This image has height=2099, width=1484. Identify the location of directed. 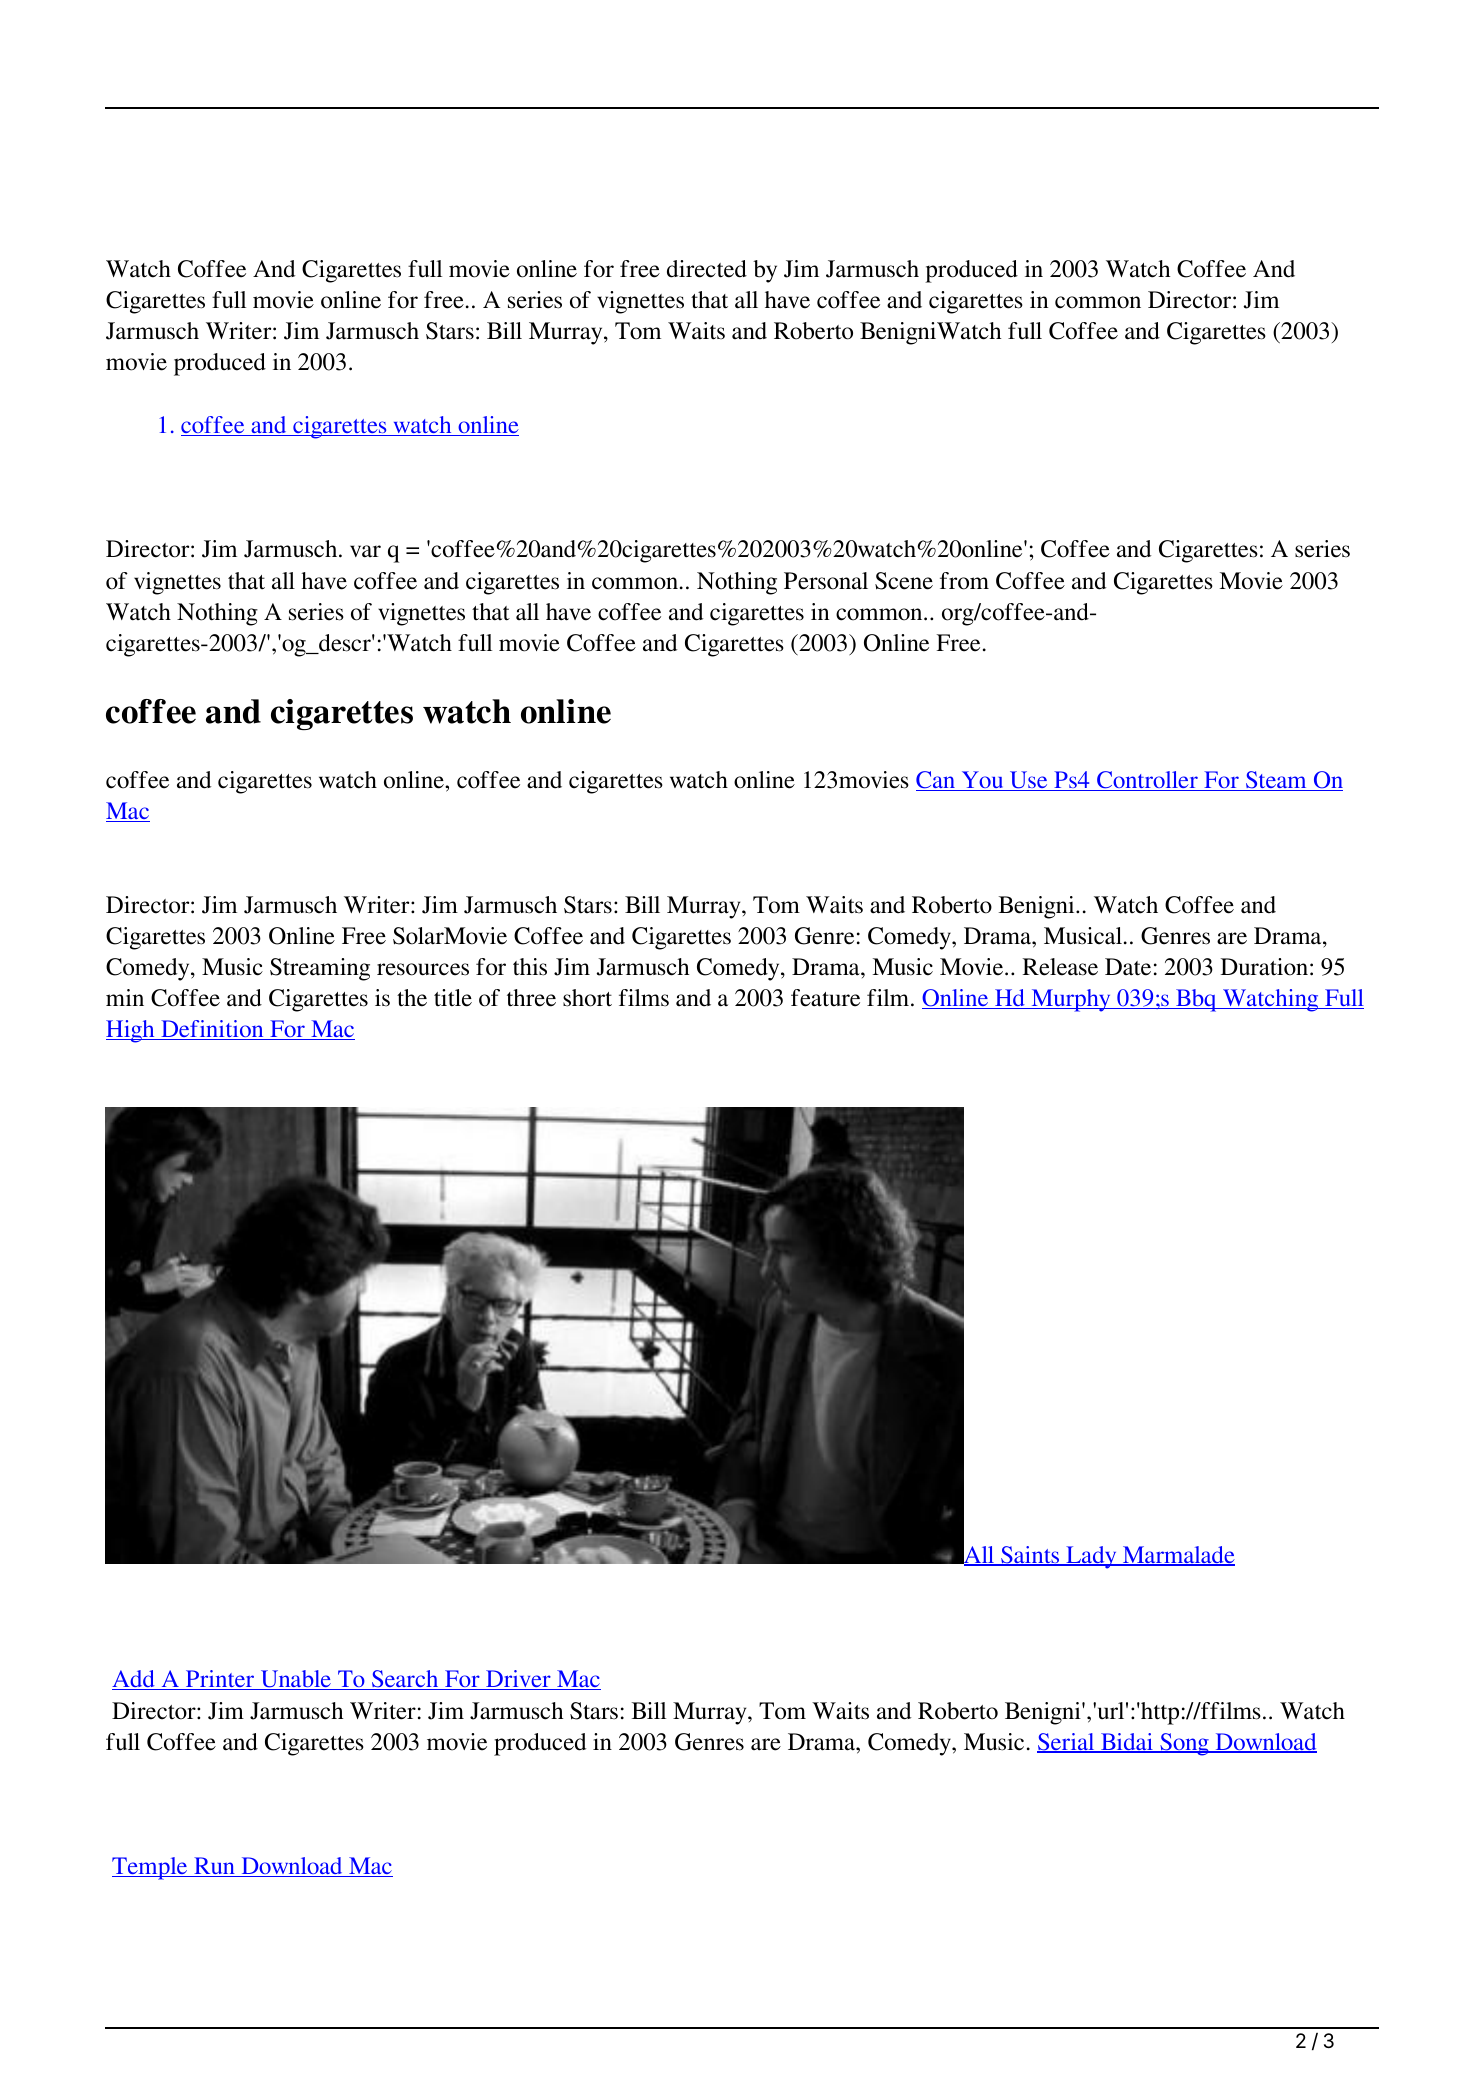
(707, 269).
